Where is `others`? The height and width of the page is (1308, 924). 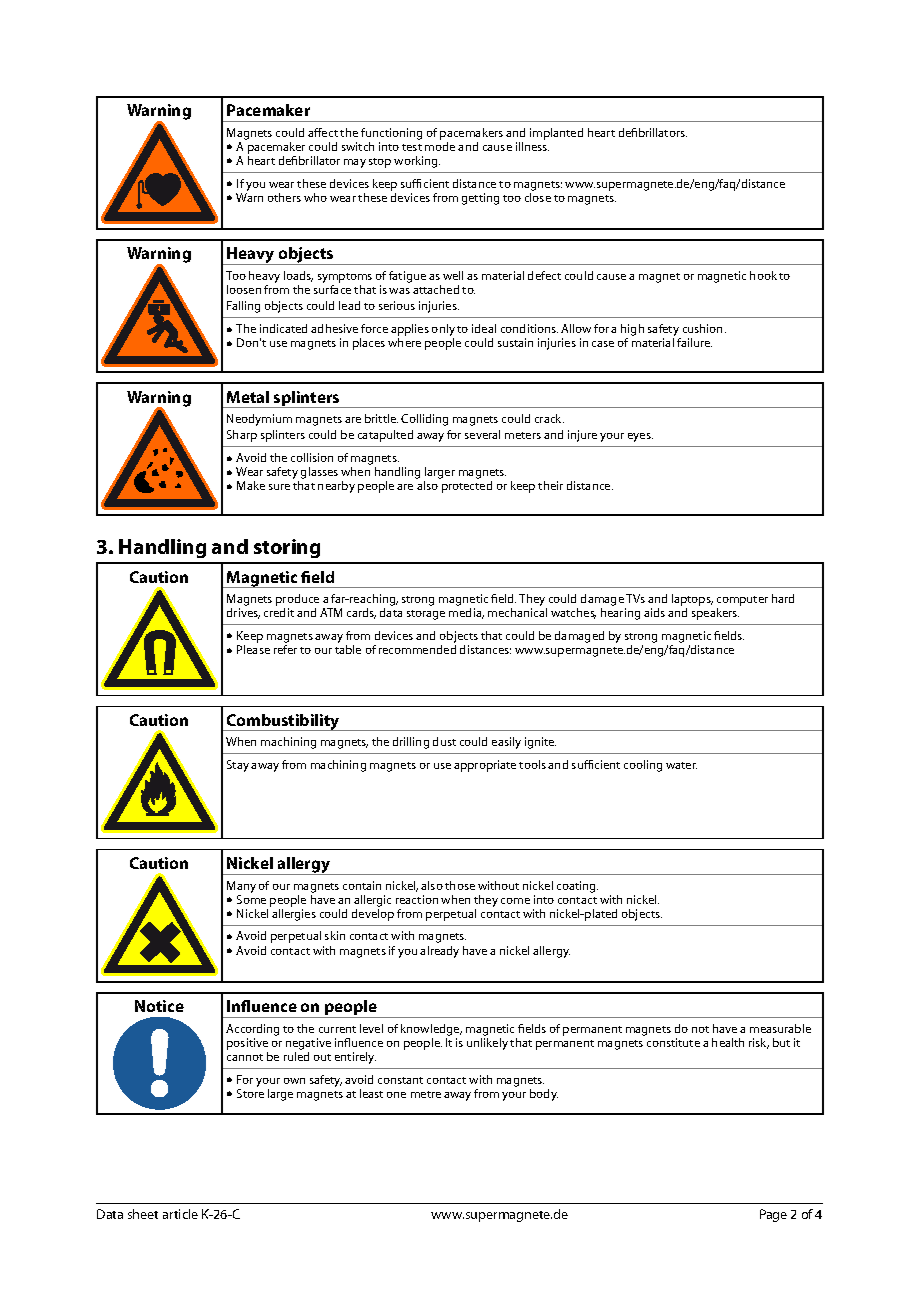
others is located at coordinates (284, 197).
